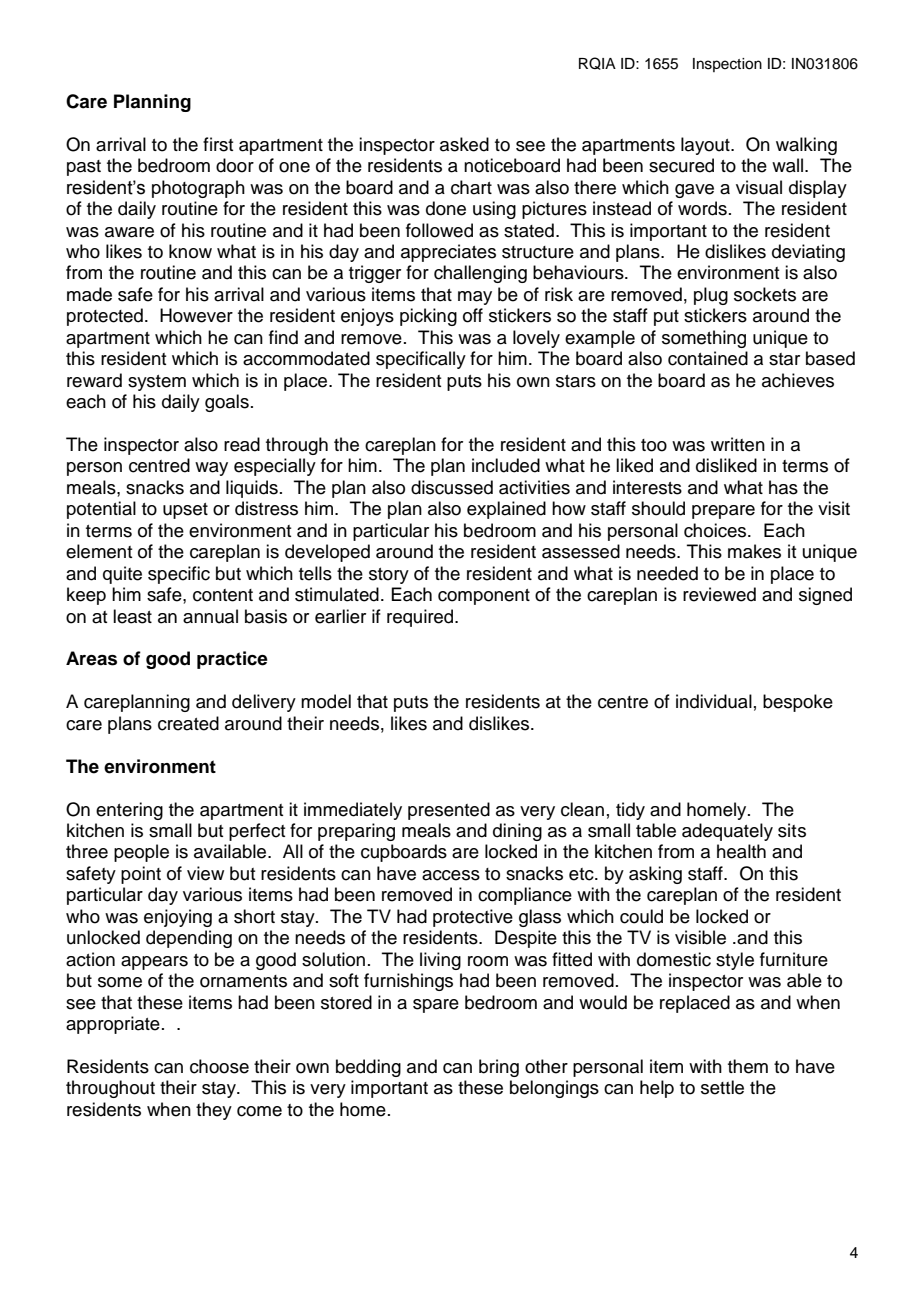 This screenshot has height=1308, width=924. I want to click on content, so click(223, 595).
